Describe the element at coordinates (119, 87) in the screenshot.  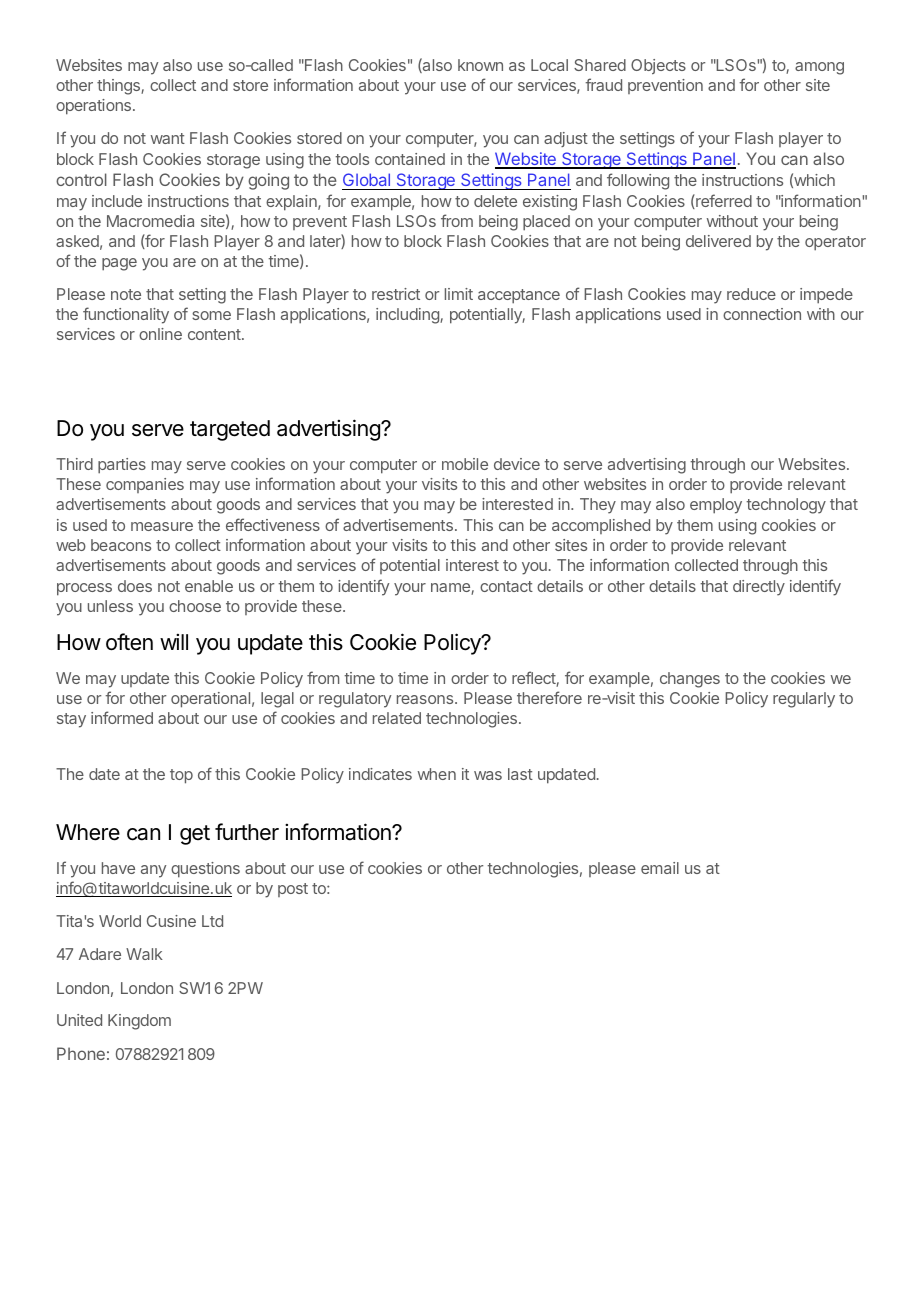
I see `things` at that location.
